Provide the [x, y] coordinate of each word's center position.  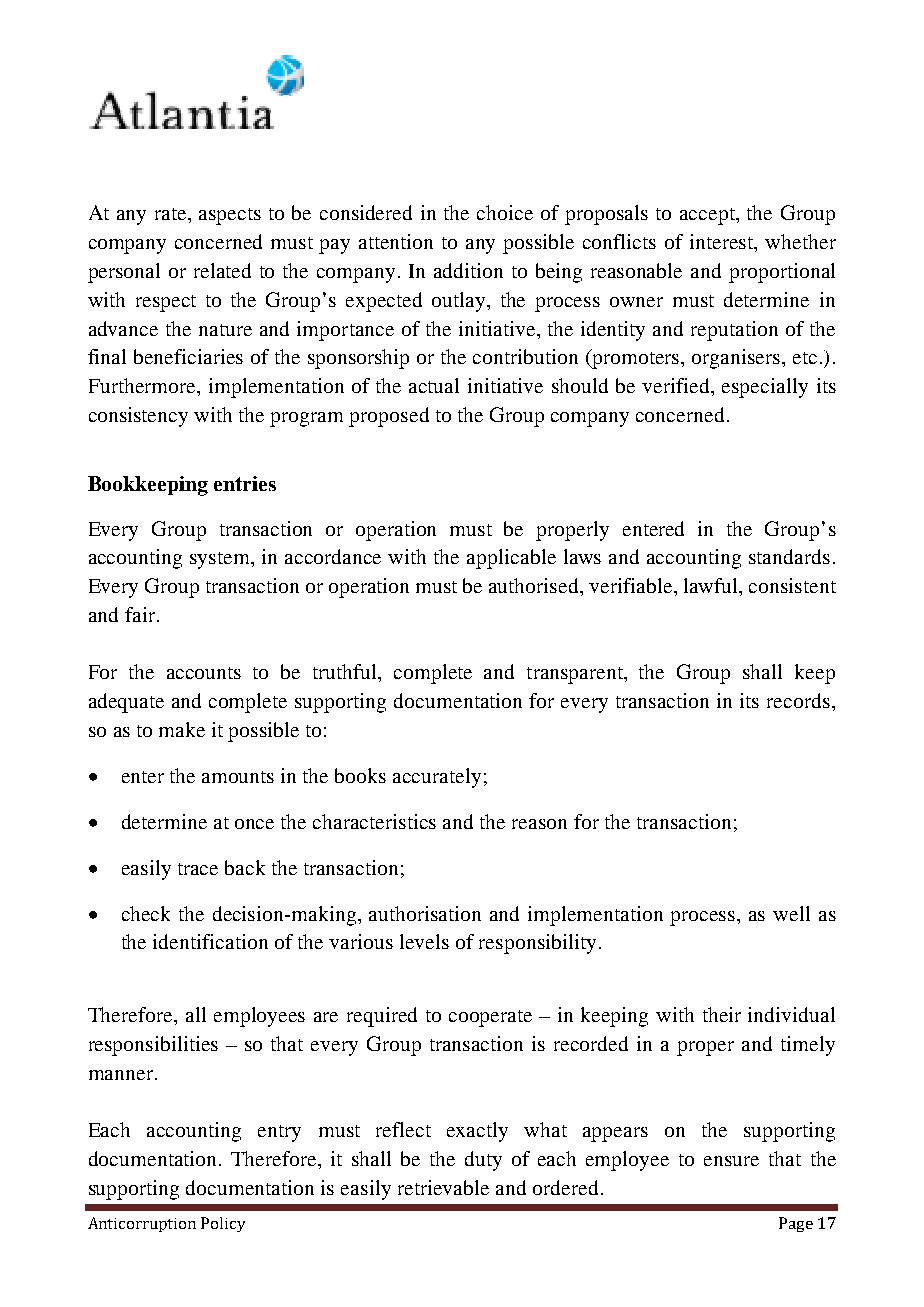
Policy [223, 1224]
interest [723, 243]
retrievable [443, 1187]
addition [468, 270]
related [222, 270]
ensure [731, 1161]
